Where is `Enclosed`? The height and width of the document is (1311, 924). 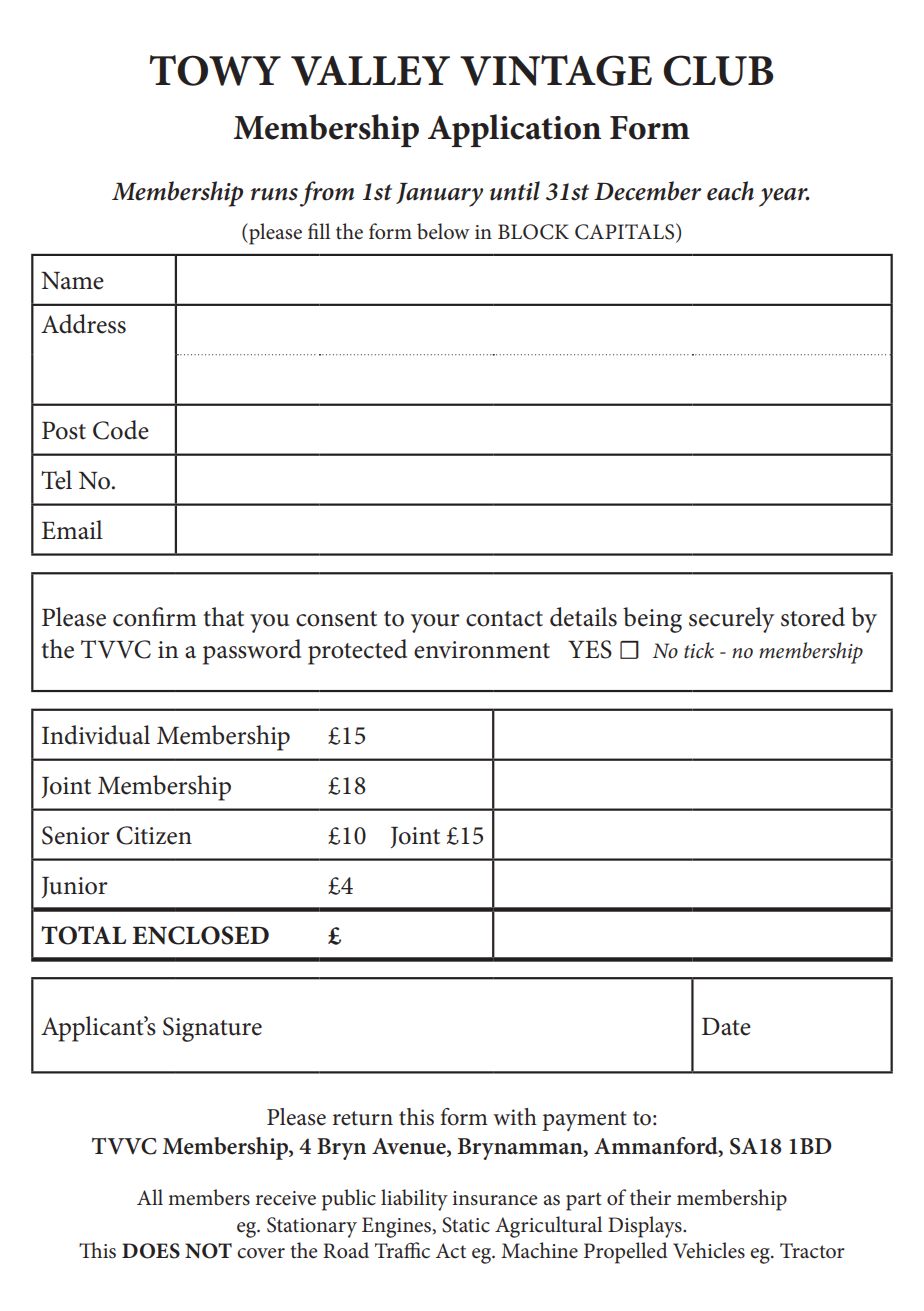
Enclosed is located at coordinates (200, 935).
